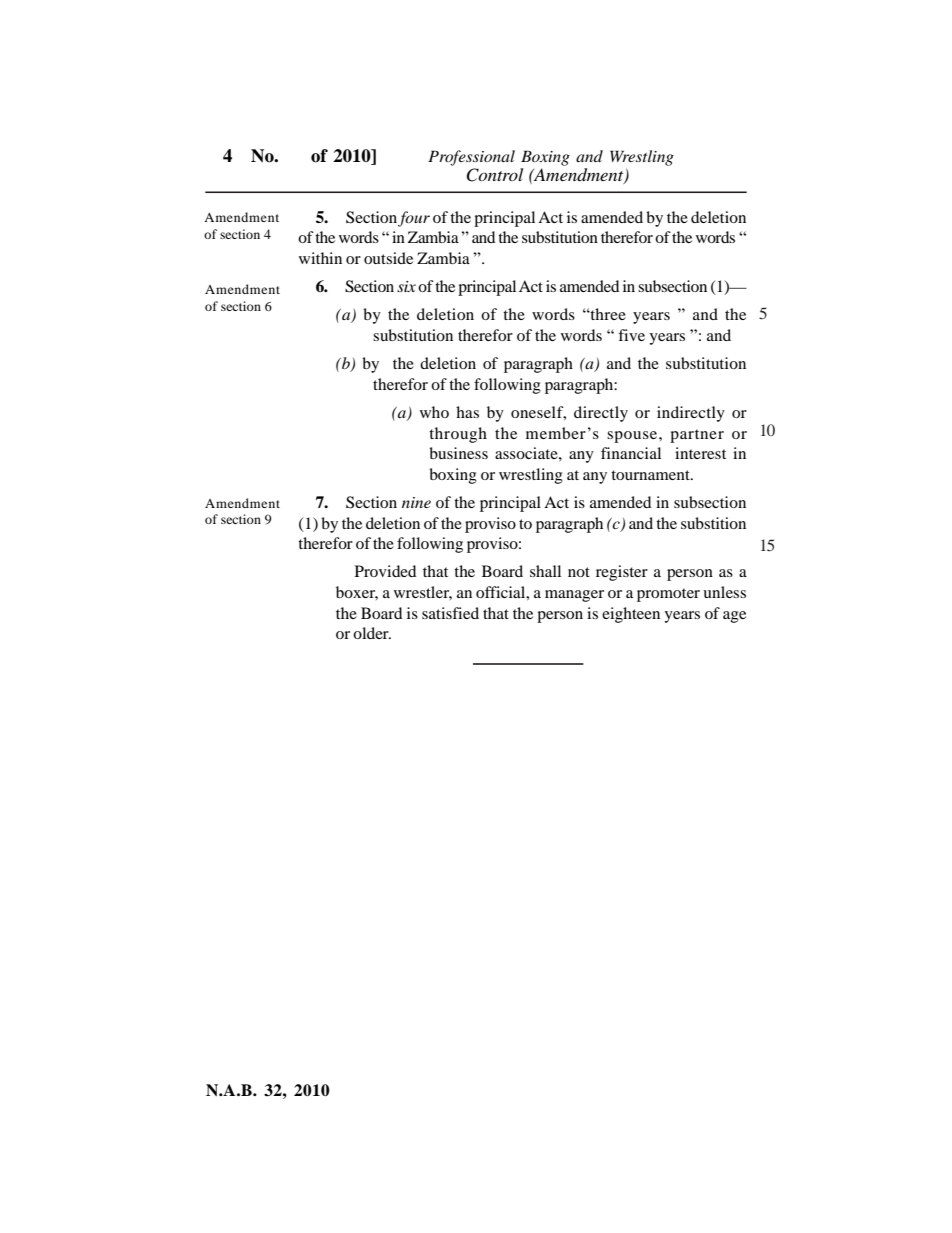 The image size is (952, 1233). What do you see at coordinates (471, 158) in the screenshot?
I see `Professional` at bounding box center [471, 158].
